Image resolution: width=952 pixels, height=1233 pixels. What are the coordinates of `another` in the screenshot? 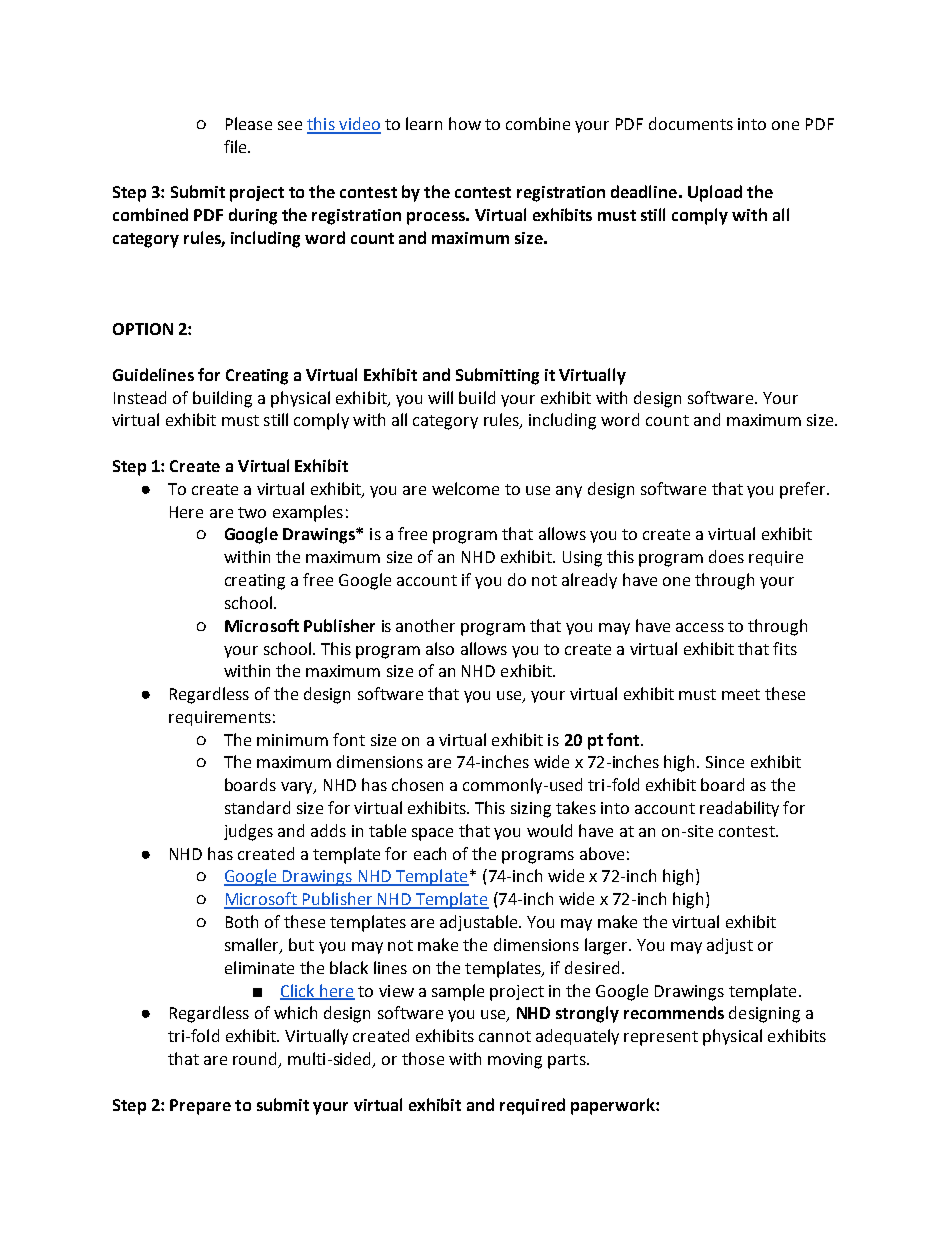 It's located at (425, 625).
